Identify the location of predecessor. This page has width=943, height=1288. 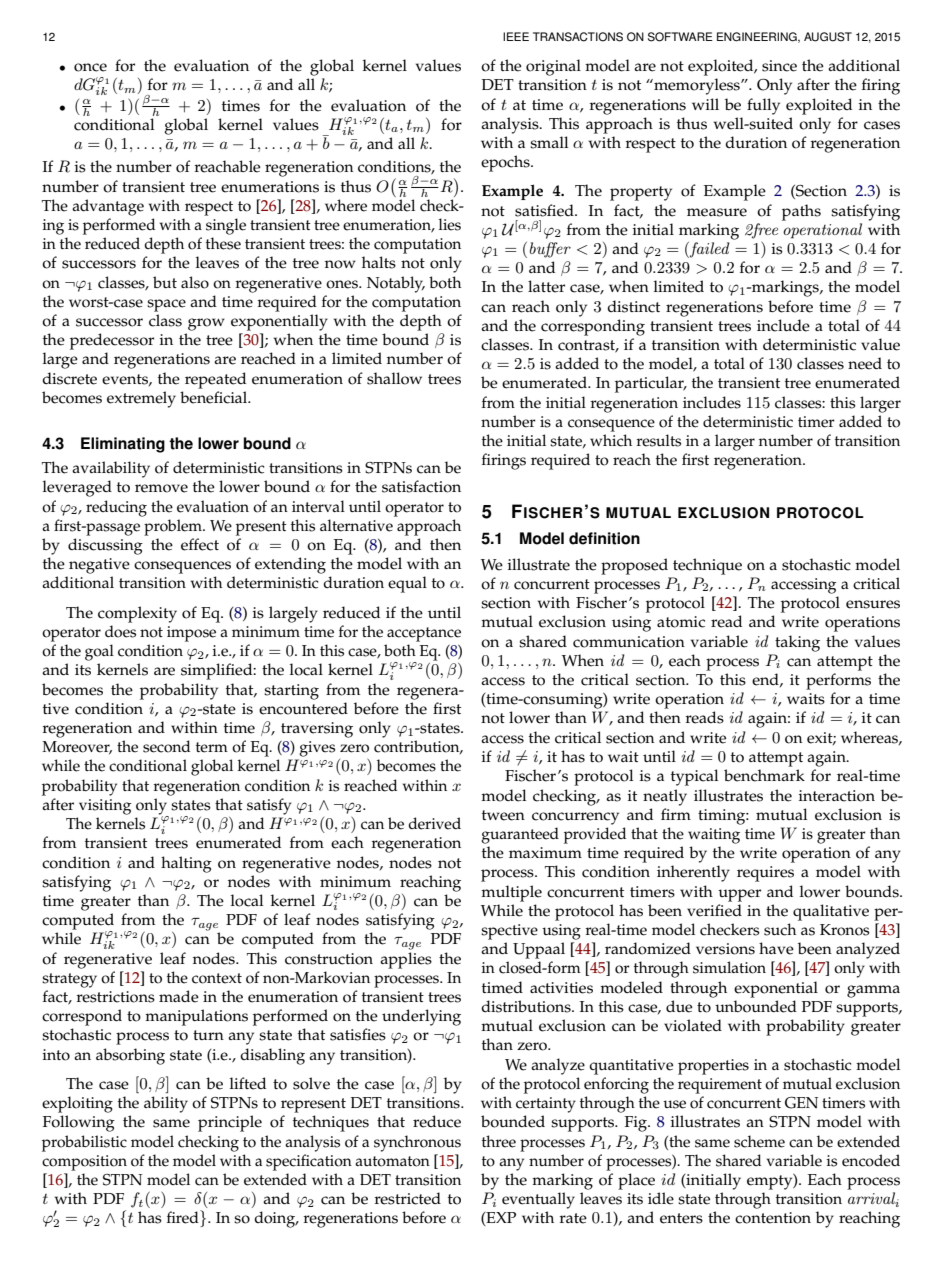
(112, 341).
